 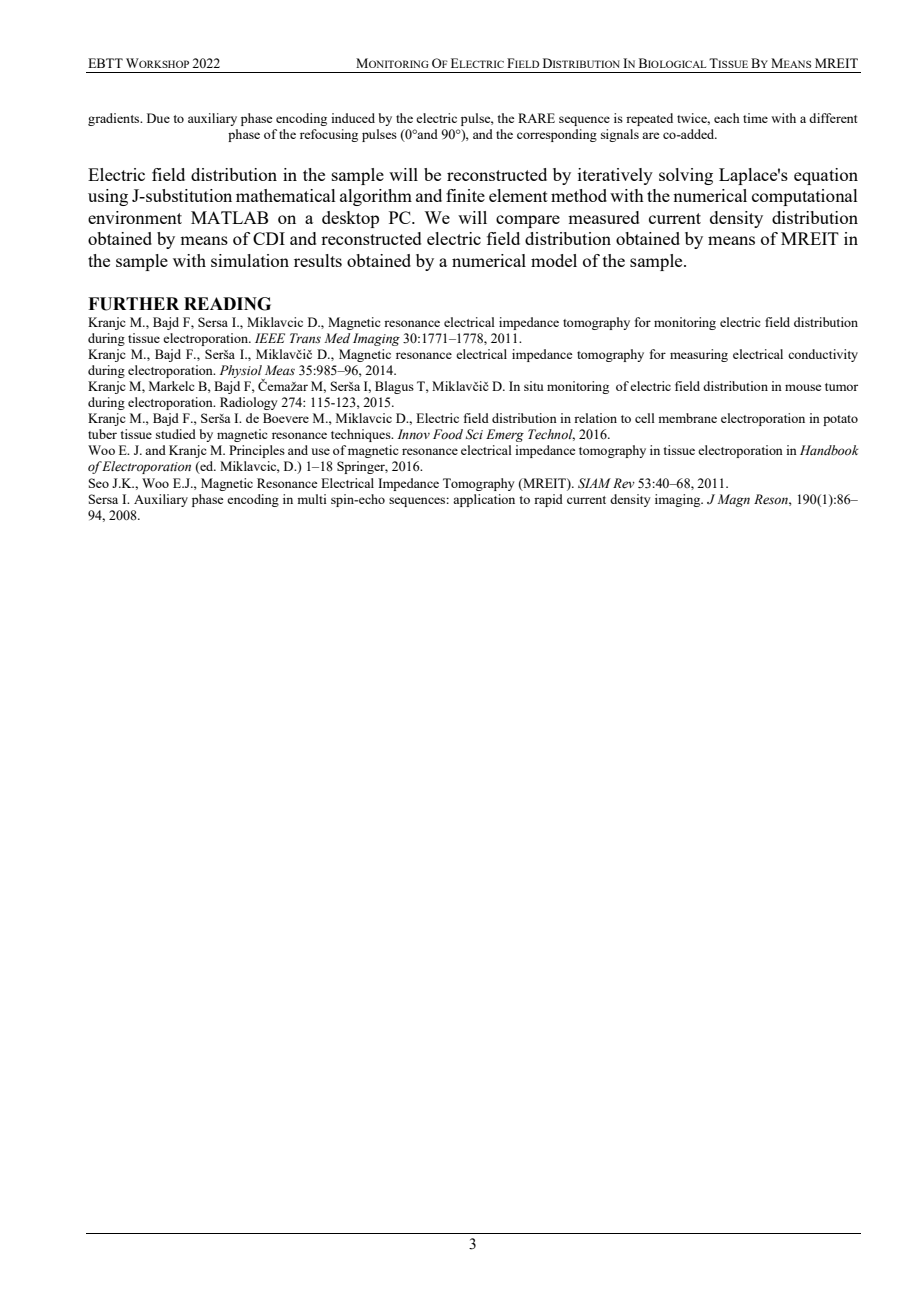 I want to click on RARE, so click(x=536, y=118).
